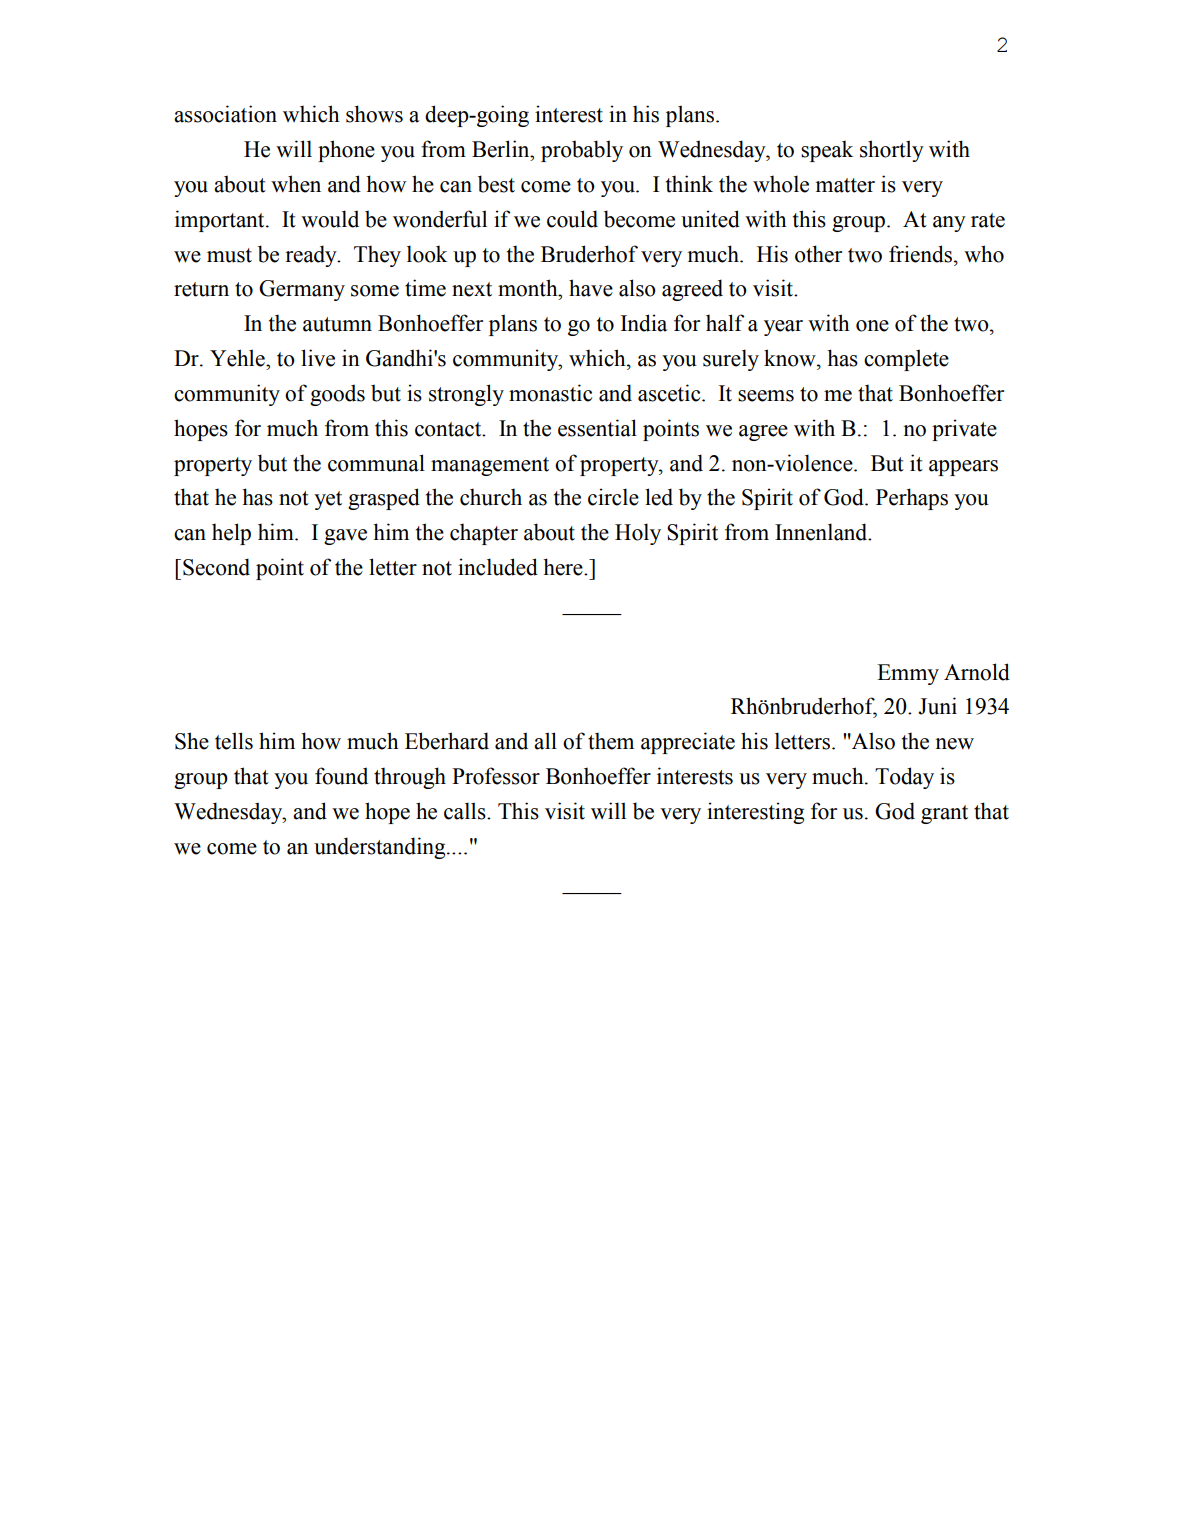 The width and height of the screenshot is (1184, 1533). What do you see at coordinates (908, 674) in the screenshot?
I see `Emmy` at bounding box center [908, 674].
